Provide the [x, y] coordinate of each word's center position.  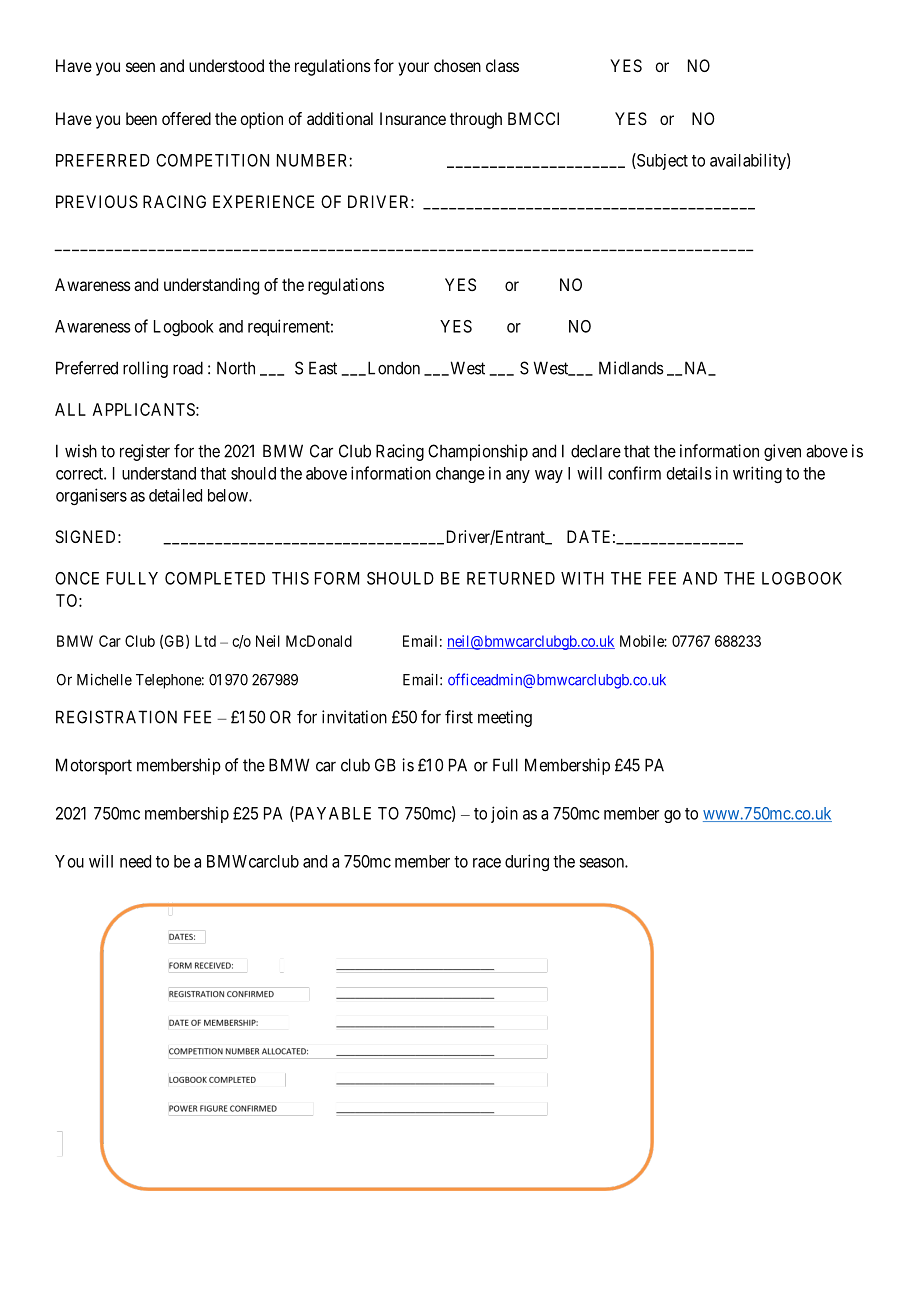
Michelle [104, 679]
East [323, 368]
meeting [505, 718]
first [459, 717]
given [782, 452]
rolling [145, 369]
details [689, 473]
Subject [661, 161]
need [135, 861]
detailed [175, 495]
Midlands [631, 368]
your [413, 69]
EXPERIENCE [263, 201]
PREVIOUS [97, 201]
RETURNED [511, 578]
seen [140, 67]
